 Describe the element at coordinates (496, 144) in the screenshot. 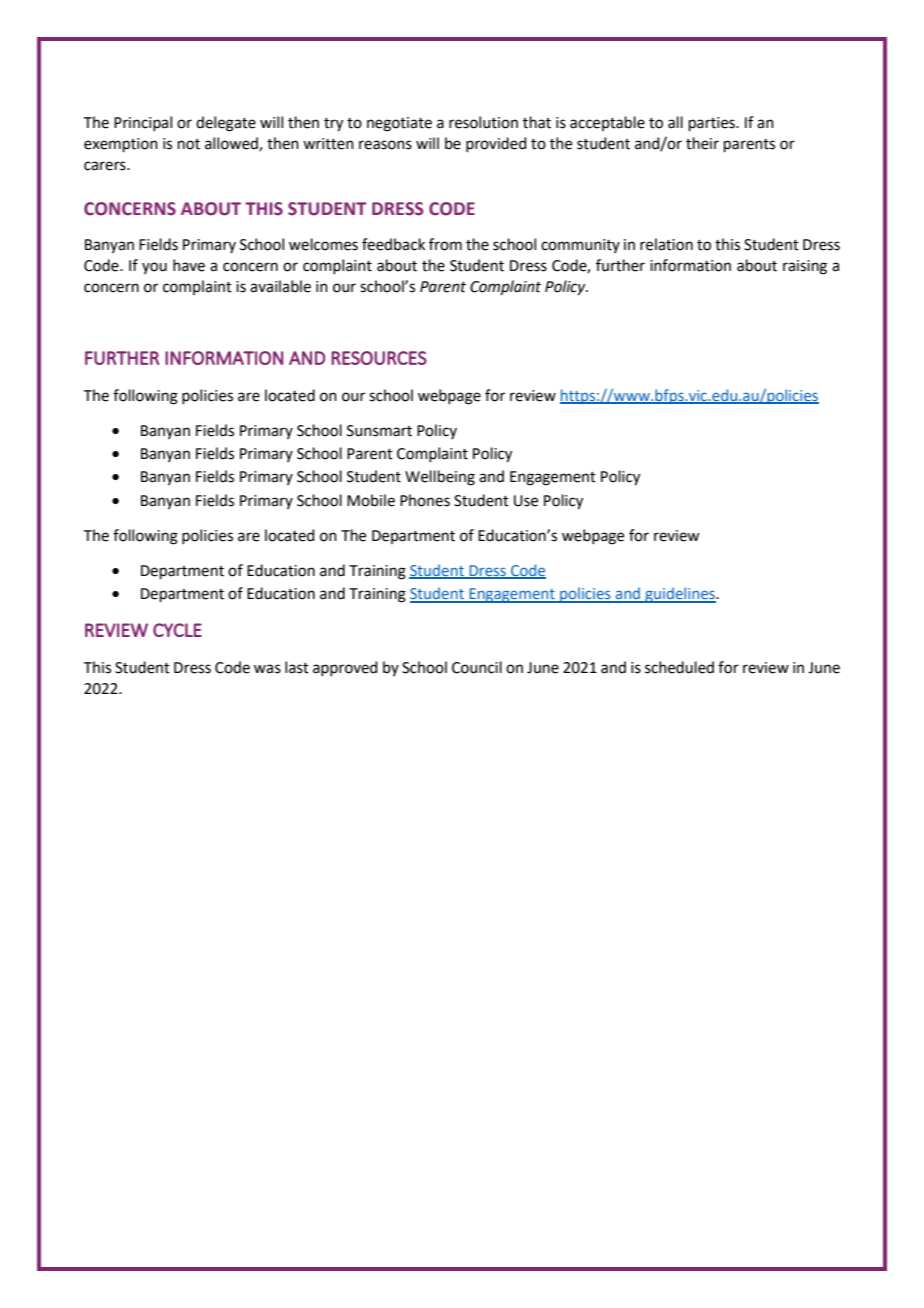

I see `provided` at that location.
